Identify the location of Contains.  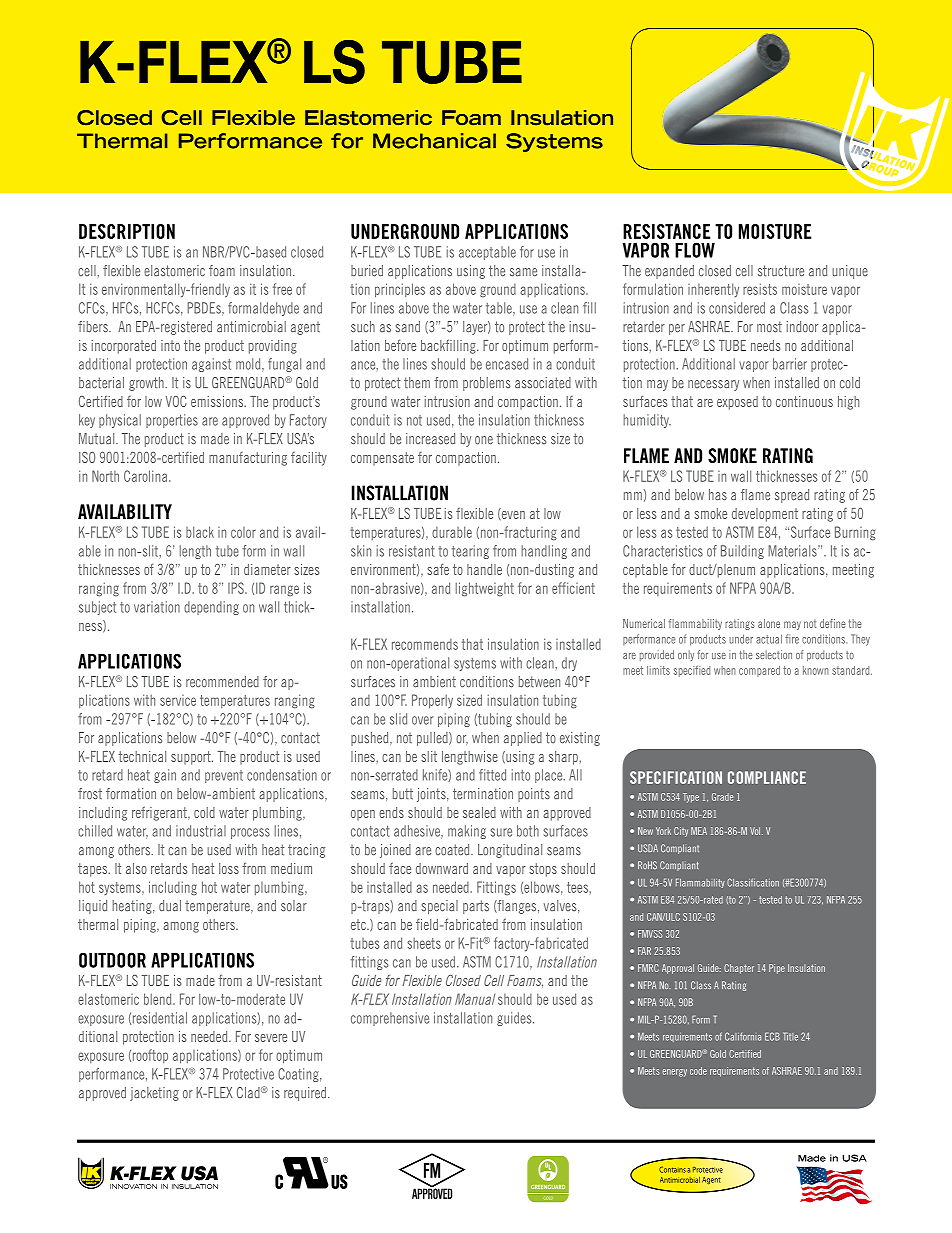
(672, 1169).
